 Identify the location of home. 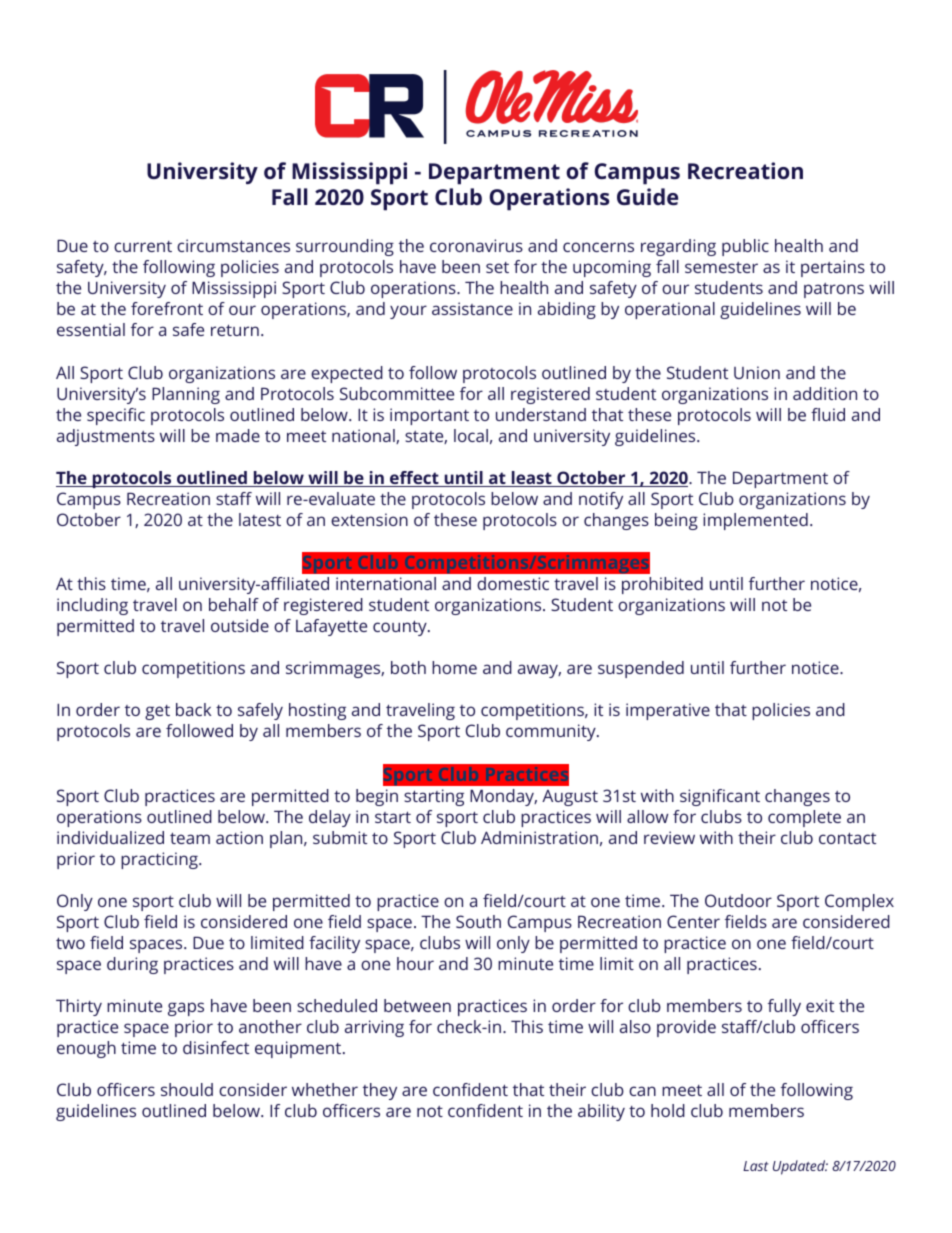
(454, 667).
